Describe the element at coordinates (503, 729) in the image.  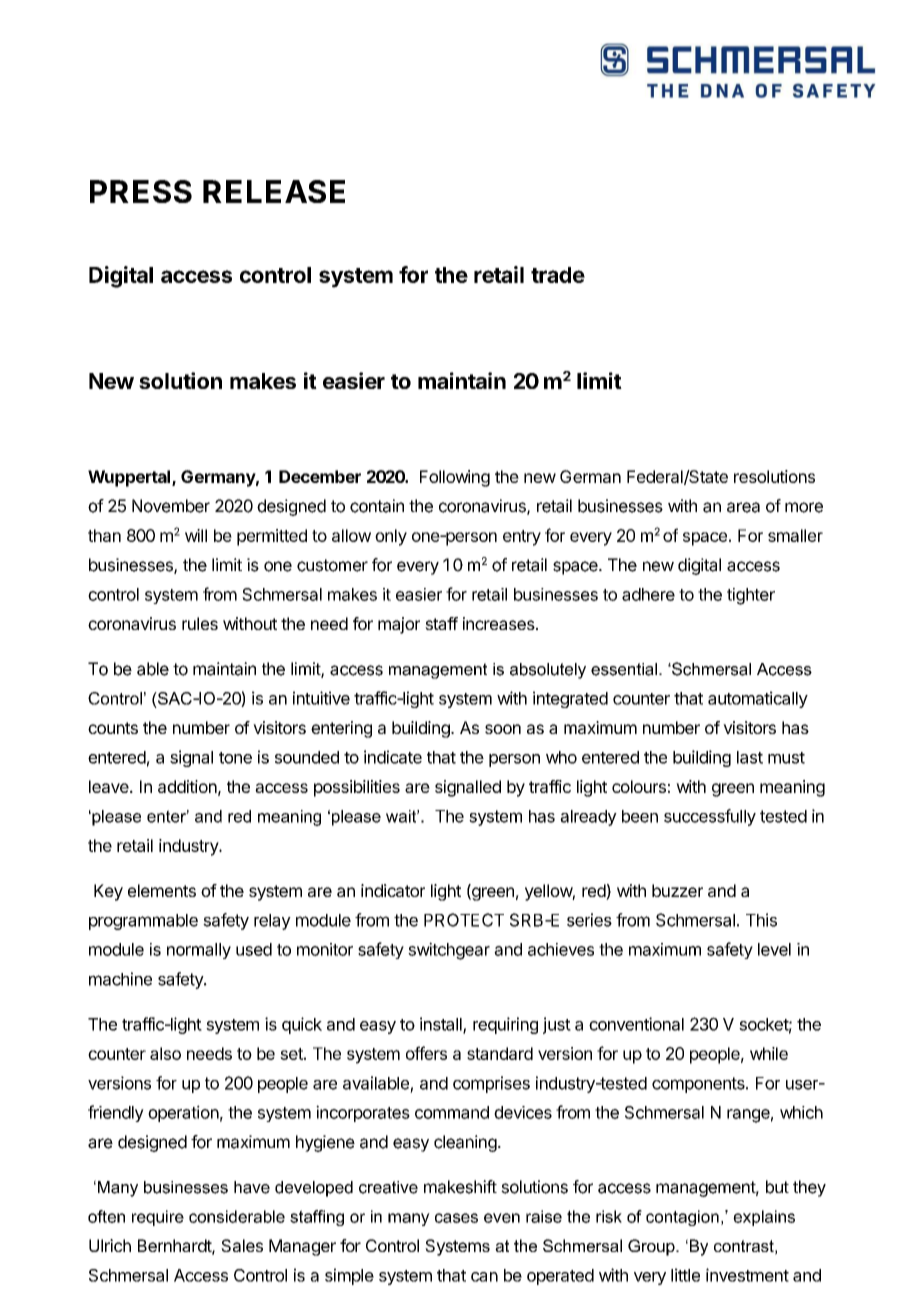
I see `soon` at that location.
